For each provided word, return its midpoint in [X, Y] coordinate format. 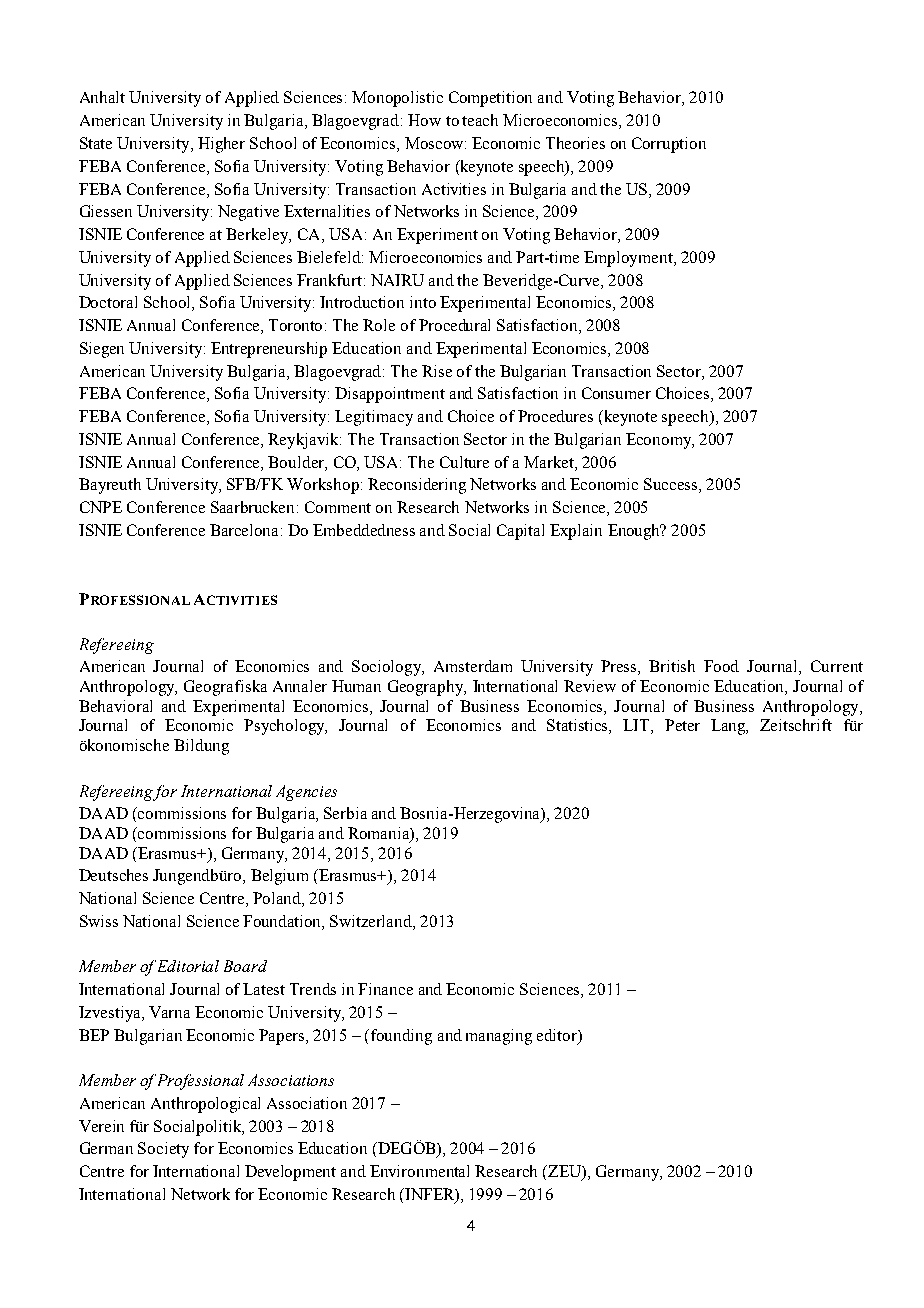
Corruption [669, 145]
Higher [221, 145]
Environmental [419, 1171]
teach [480, 120]
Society [163, 1150]
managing [499, 1037]
